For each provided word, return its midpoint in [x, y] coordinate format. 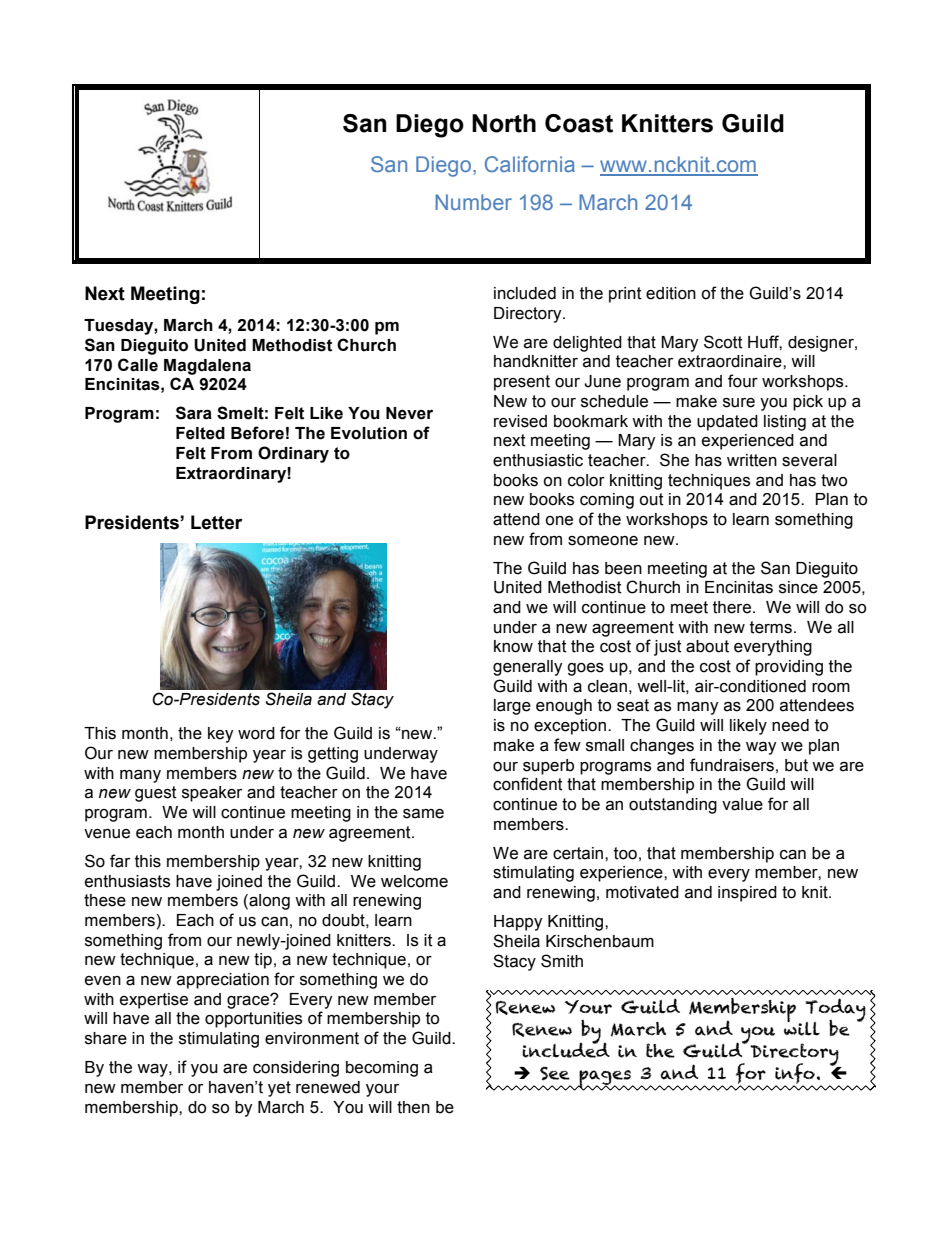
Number [474, 202]
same [423, 814]
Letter [216, 522]
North [504, 123]
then [413, 1107]
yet [279, 1089]
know [513, 646]
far [120, 861]
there [732, 607]
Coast [579, 123]
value [742, 804]
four [743, 381]
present [522, 383]
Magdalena [207, 367]
